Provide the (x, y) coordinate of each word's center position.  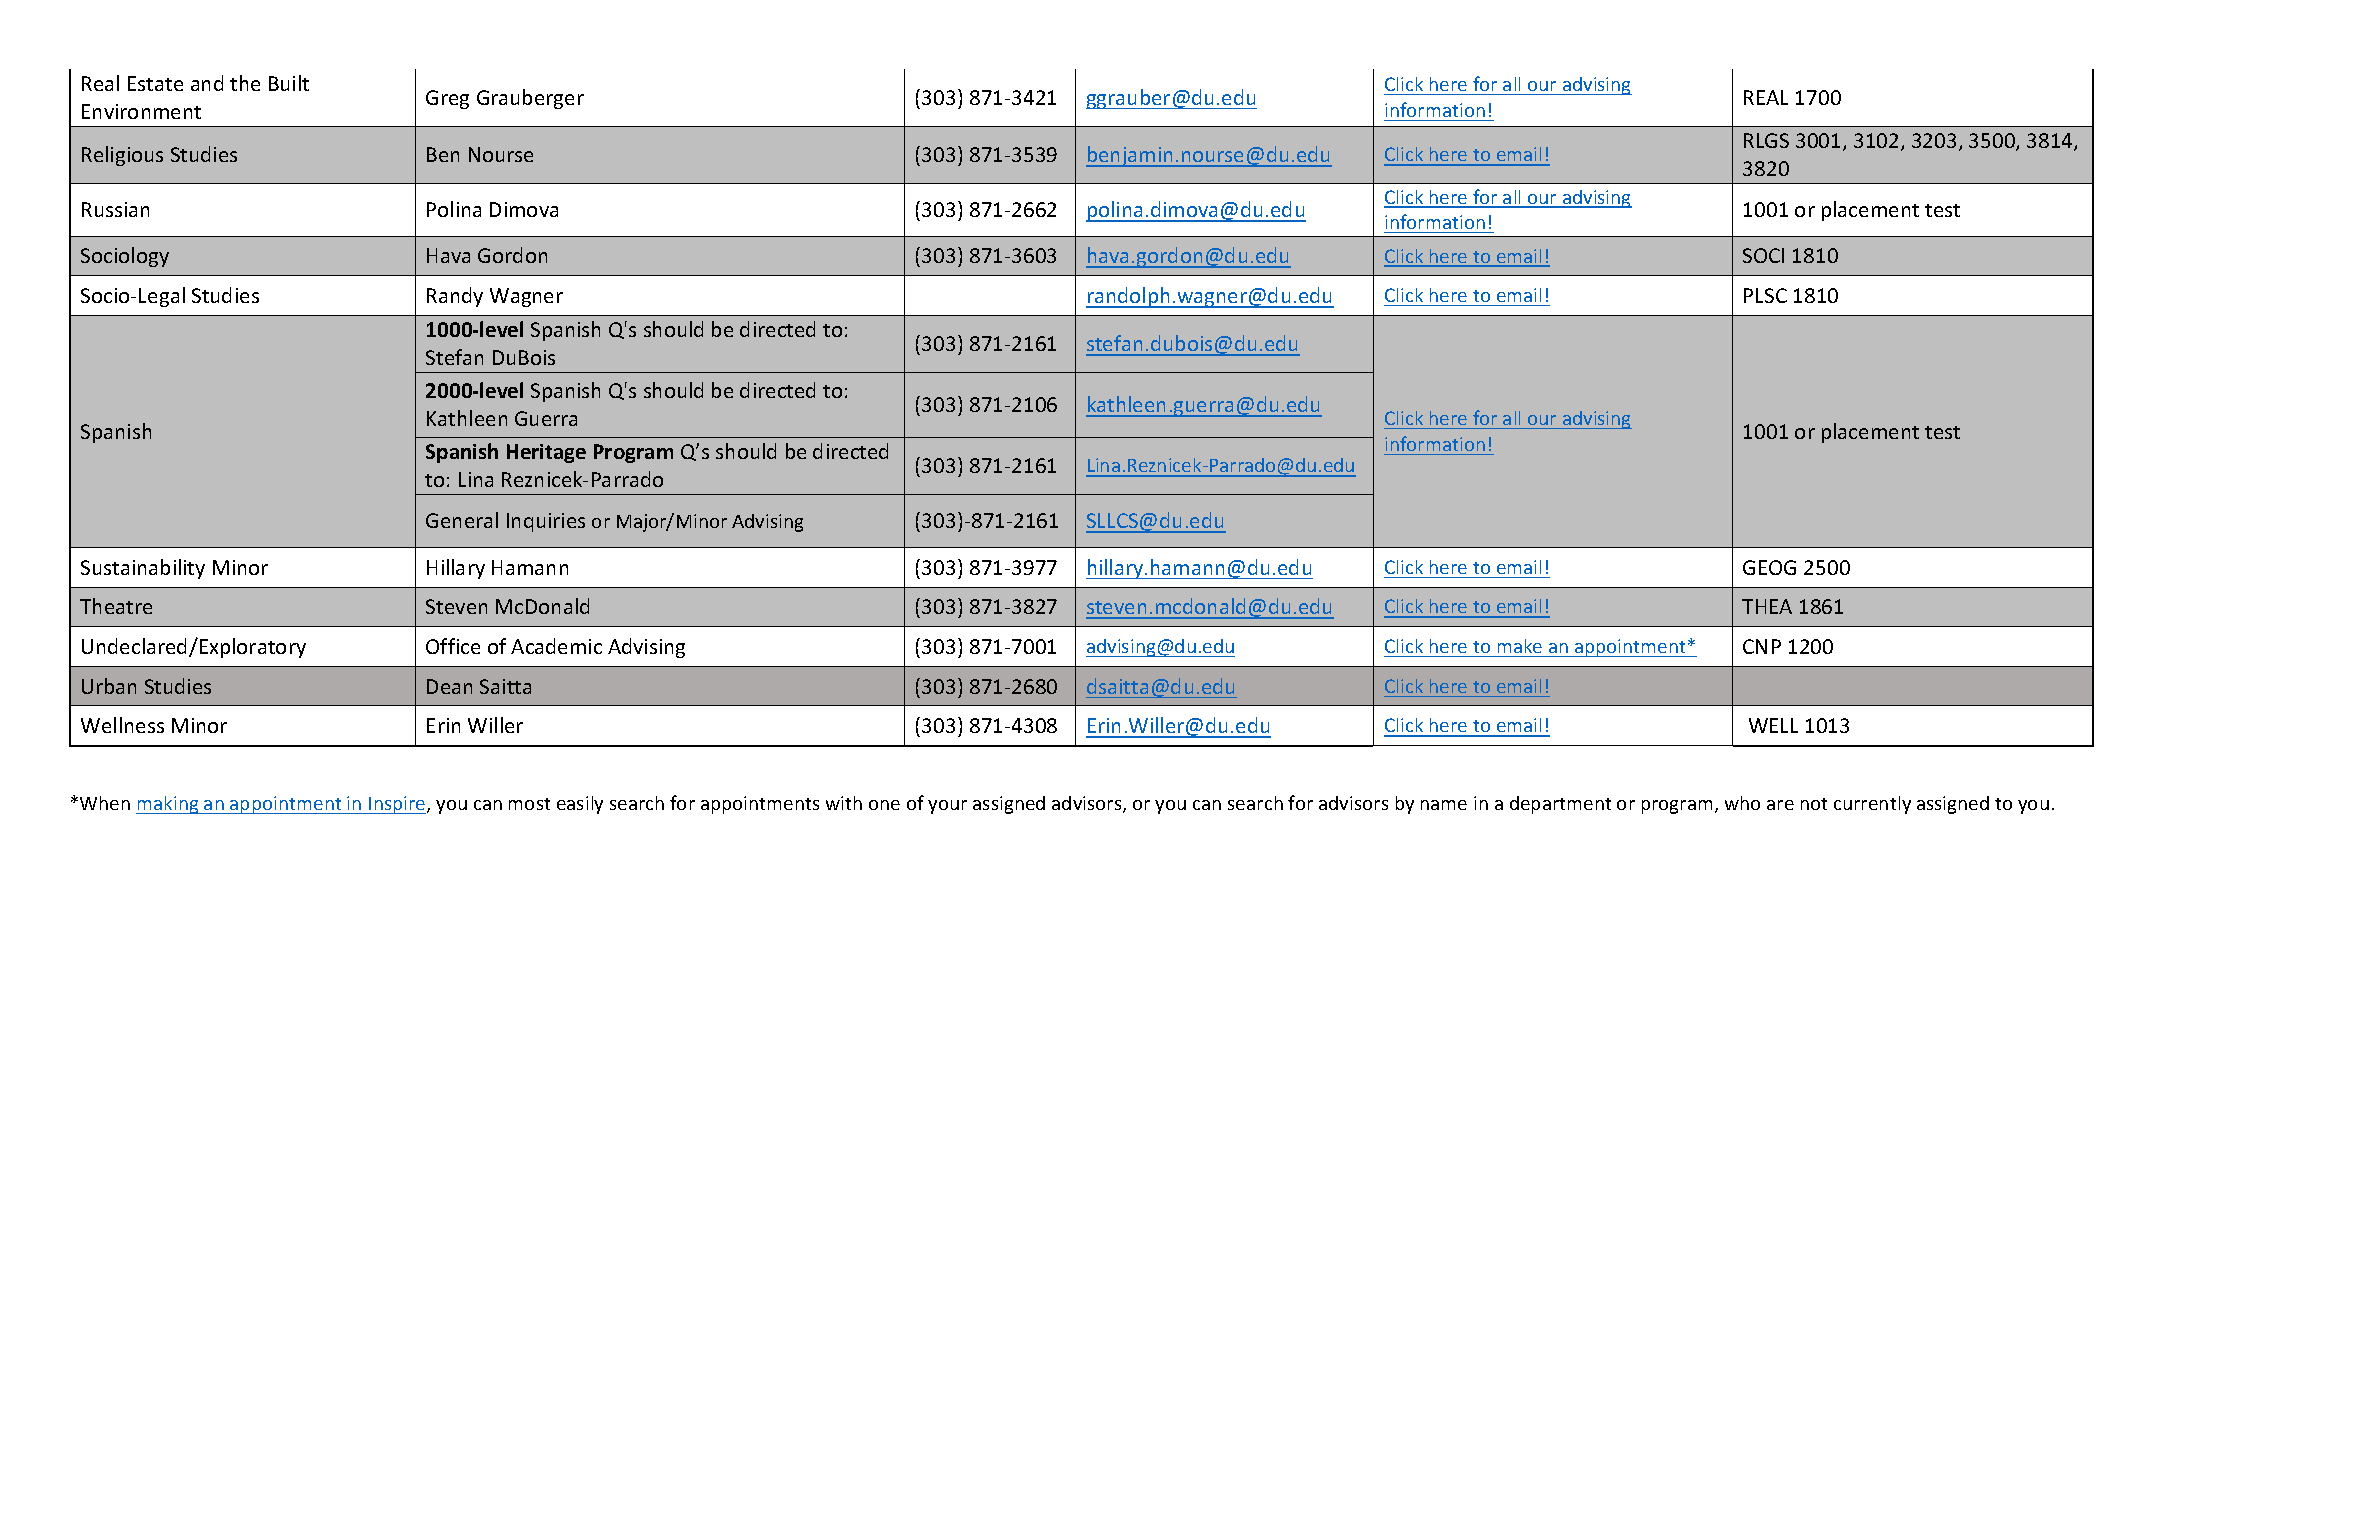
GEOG (1769, 567)
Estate (155, 83)
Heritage (546, 453)
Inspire (397, 805)
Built (289, 83)
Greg (447, 99)
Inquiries (546, 522)
